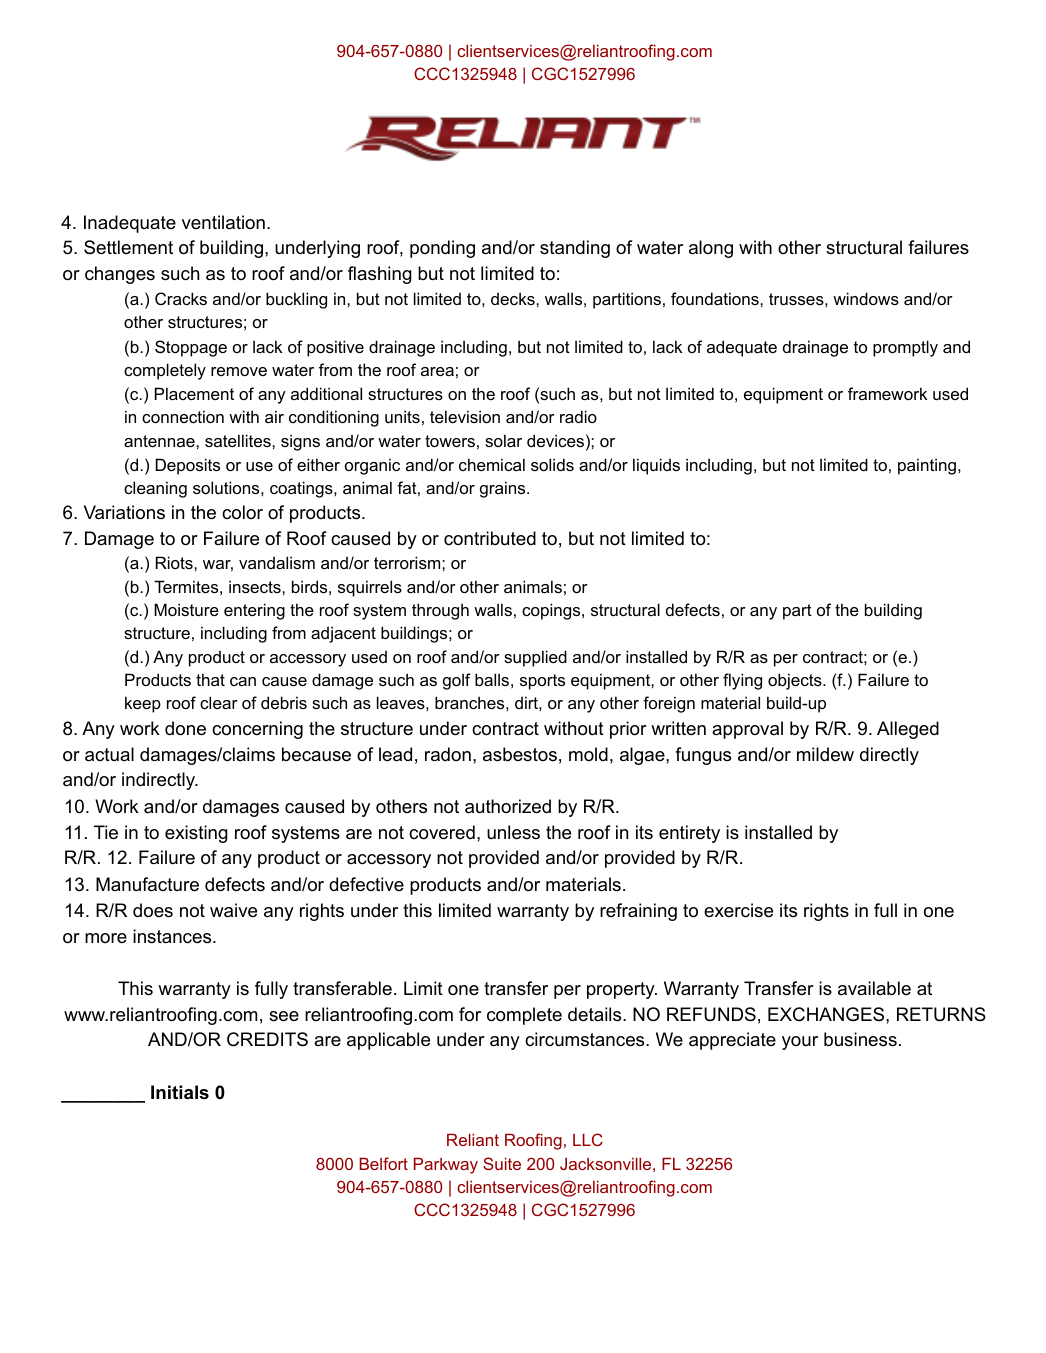 This page has height=1353, width=1046. I want to click on ventilation, so click(223, 222).
